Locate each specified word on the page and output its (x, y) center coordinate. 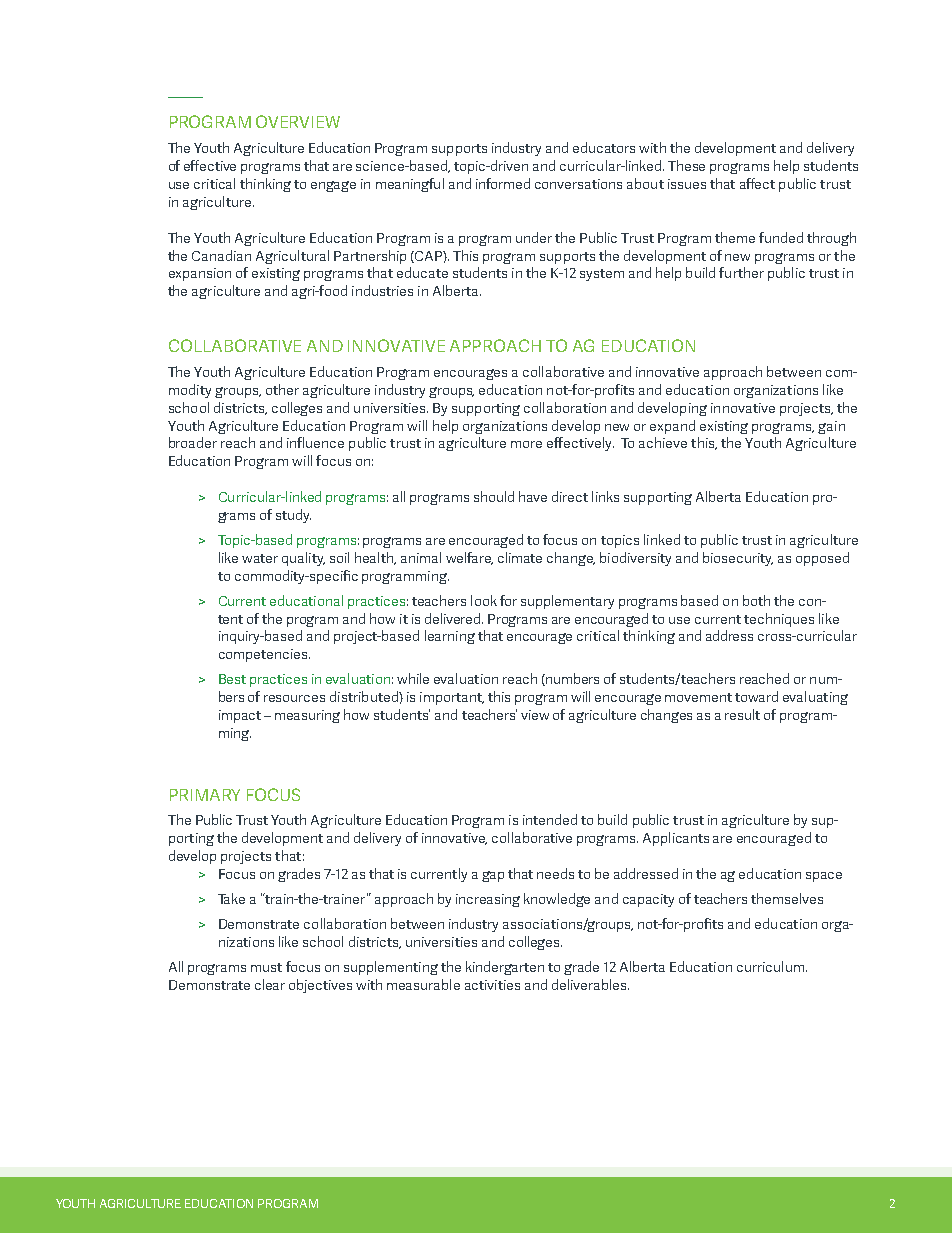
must (266, 967)
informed (503, 183)
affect (757, 183)
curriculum (770, 966)
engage (333, 186)
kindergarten (505, 968)
